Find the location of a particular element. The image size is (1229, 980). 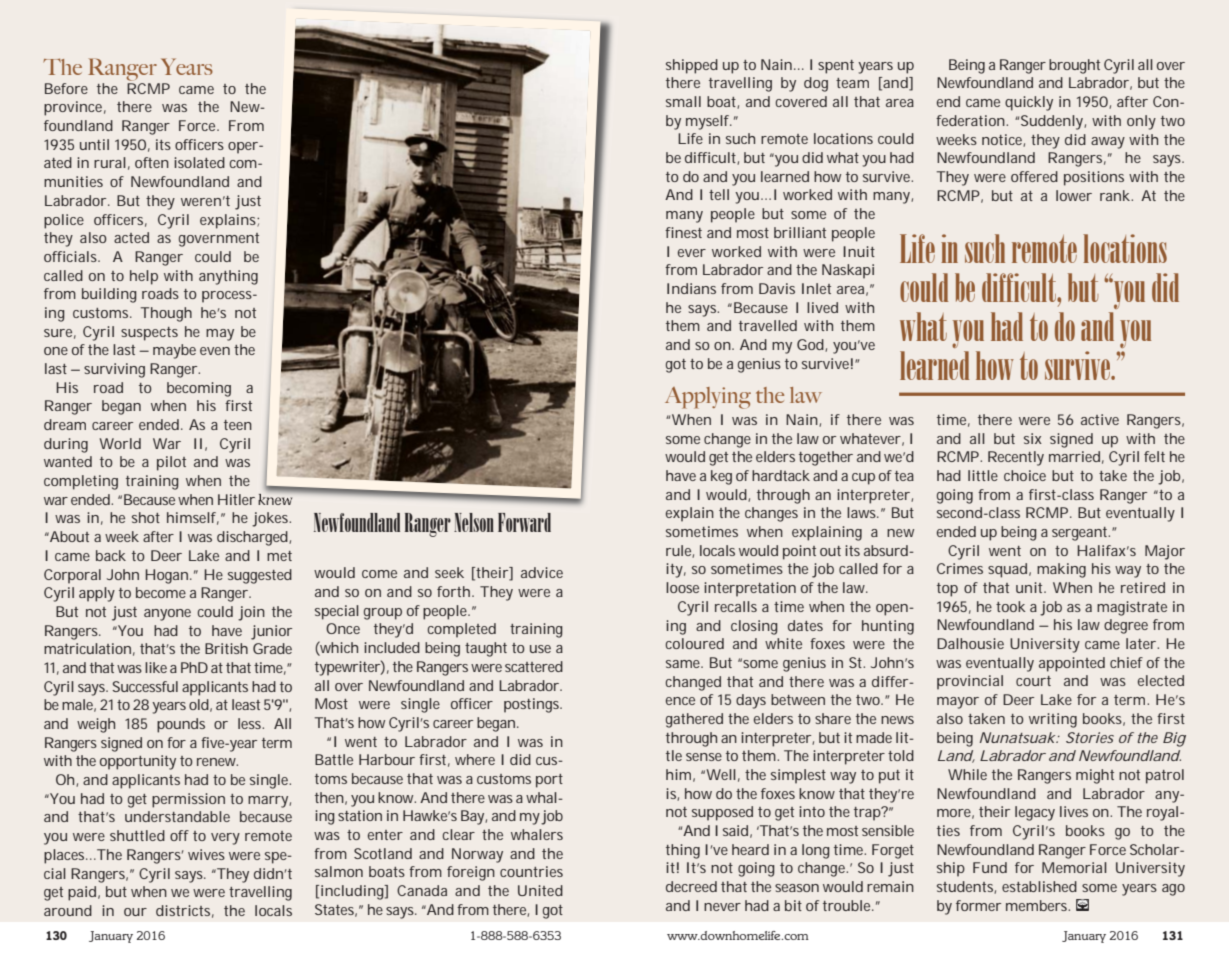

decreed is located at coordinates (691, 886).
